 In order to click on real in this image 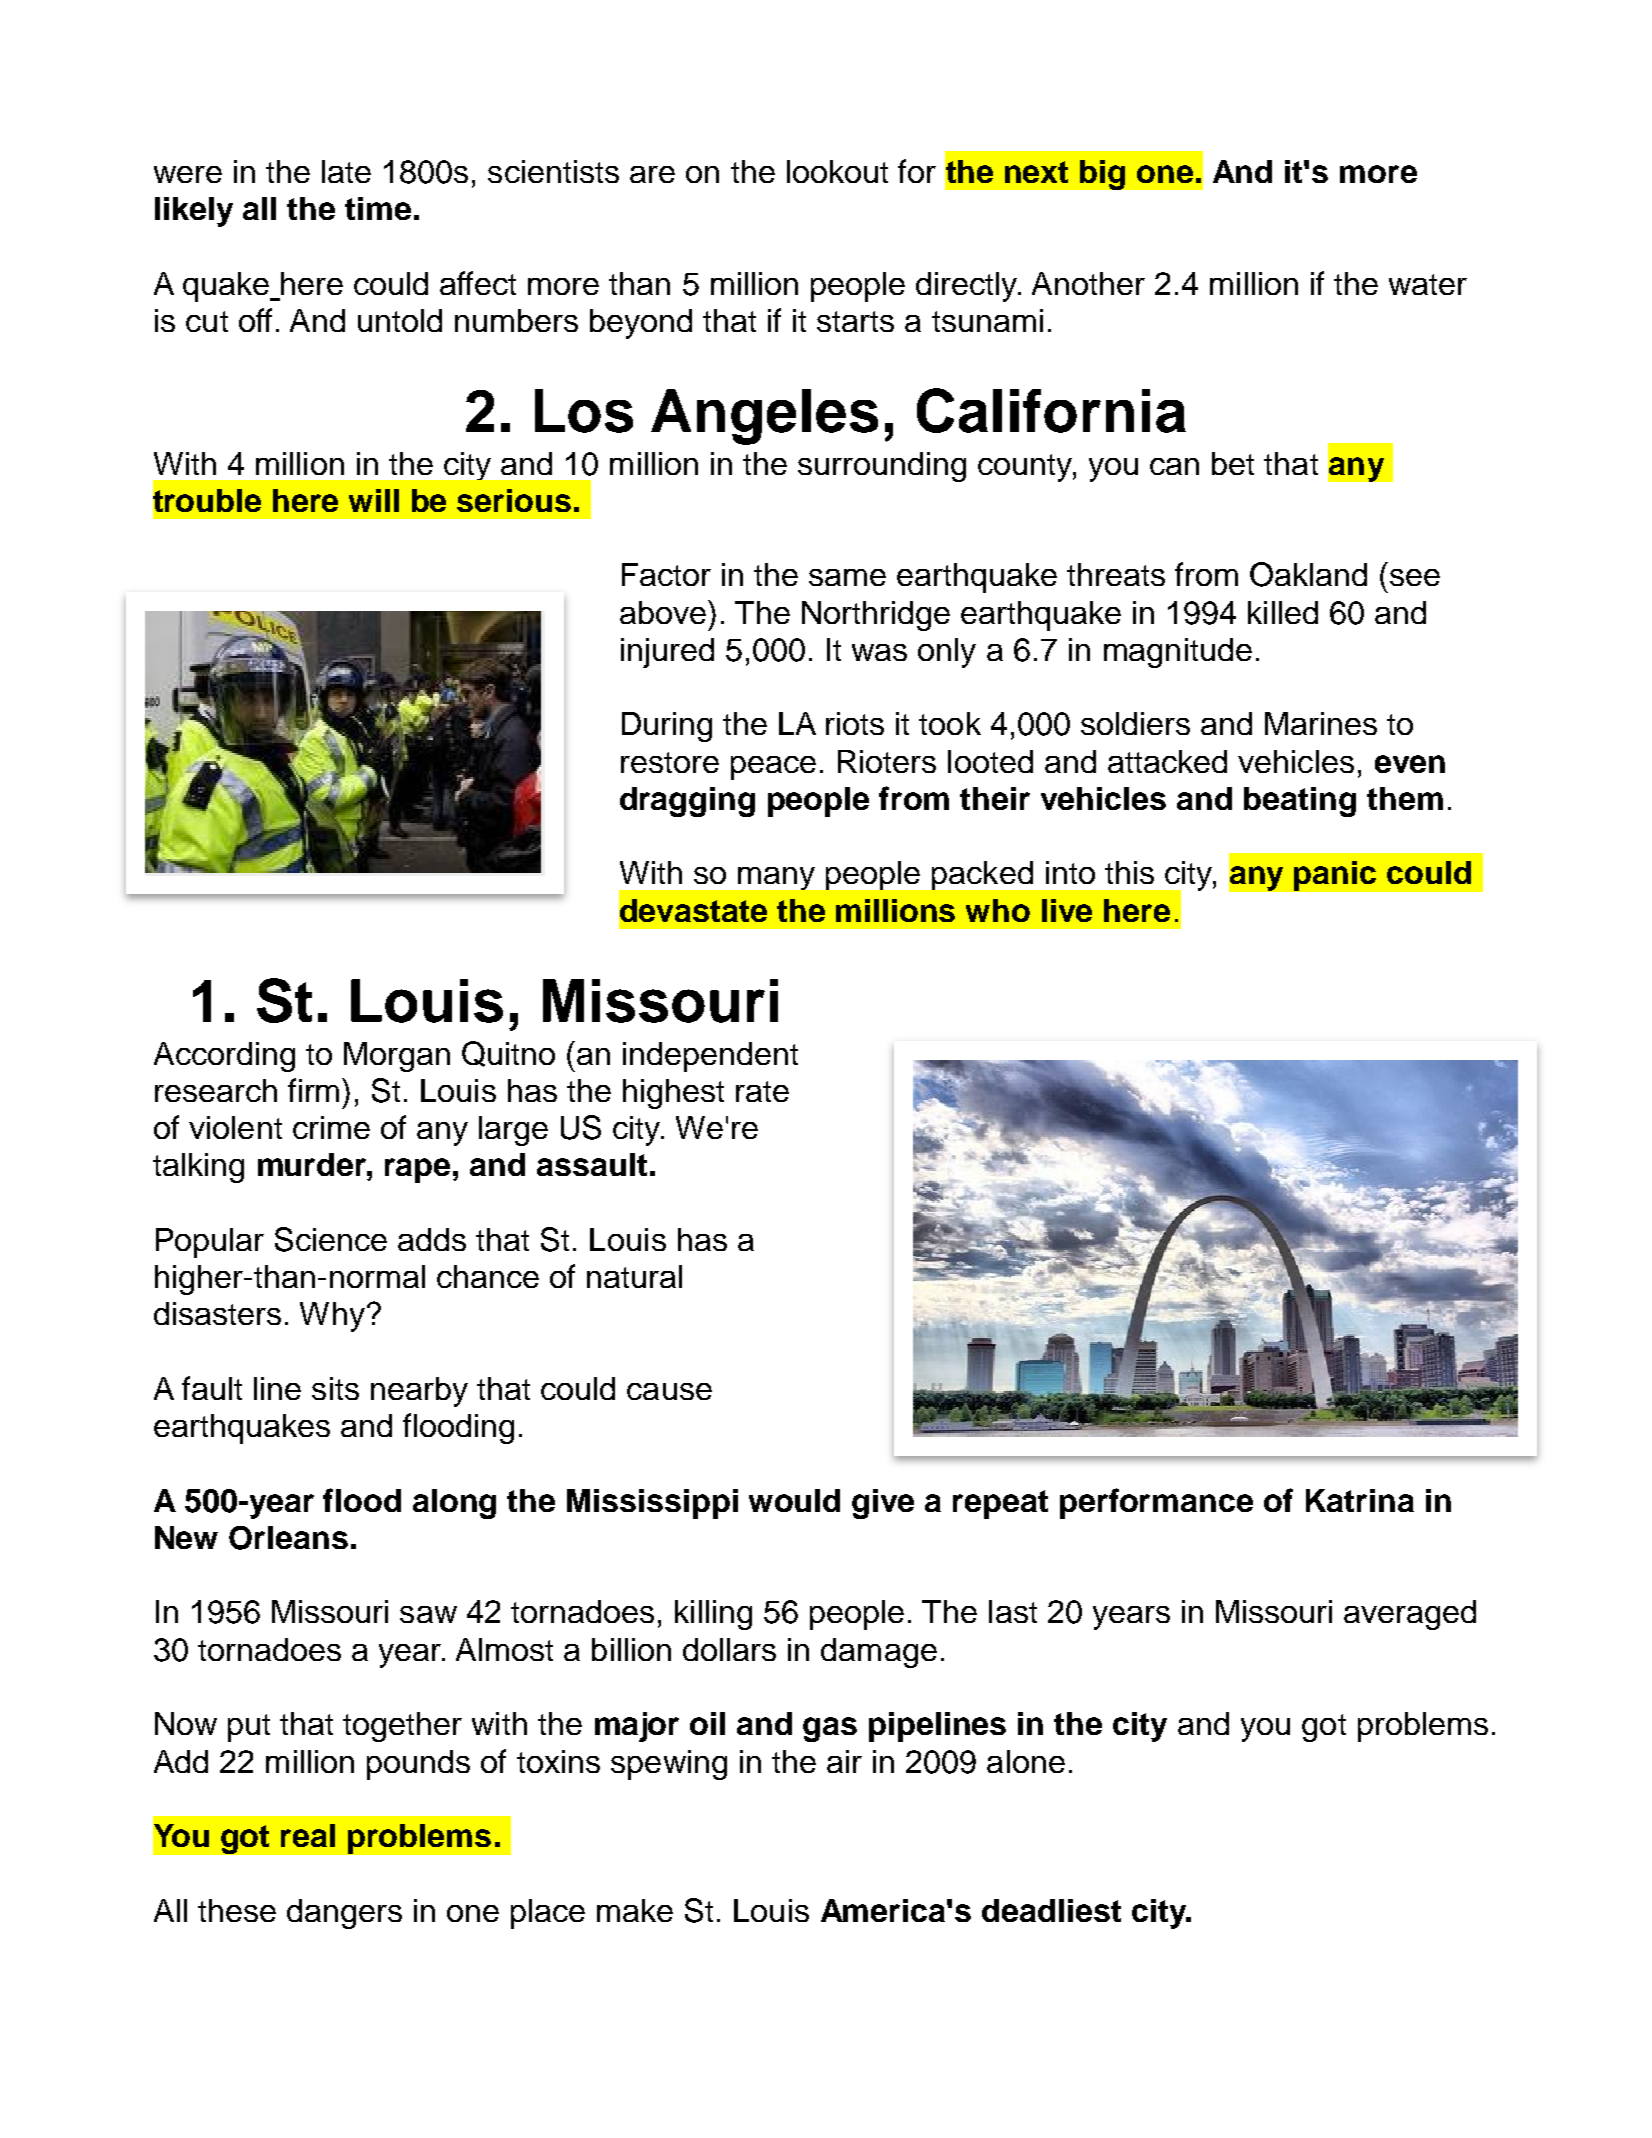, I will do `click(308, 1835)`.
